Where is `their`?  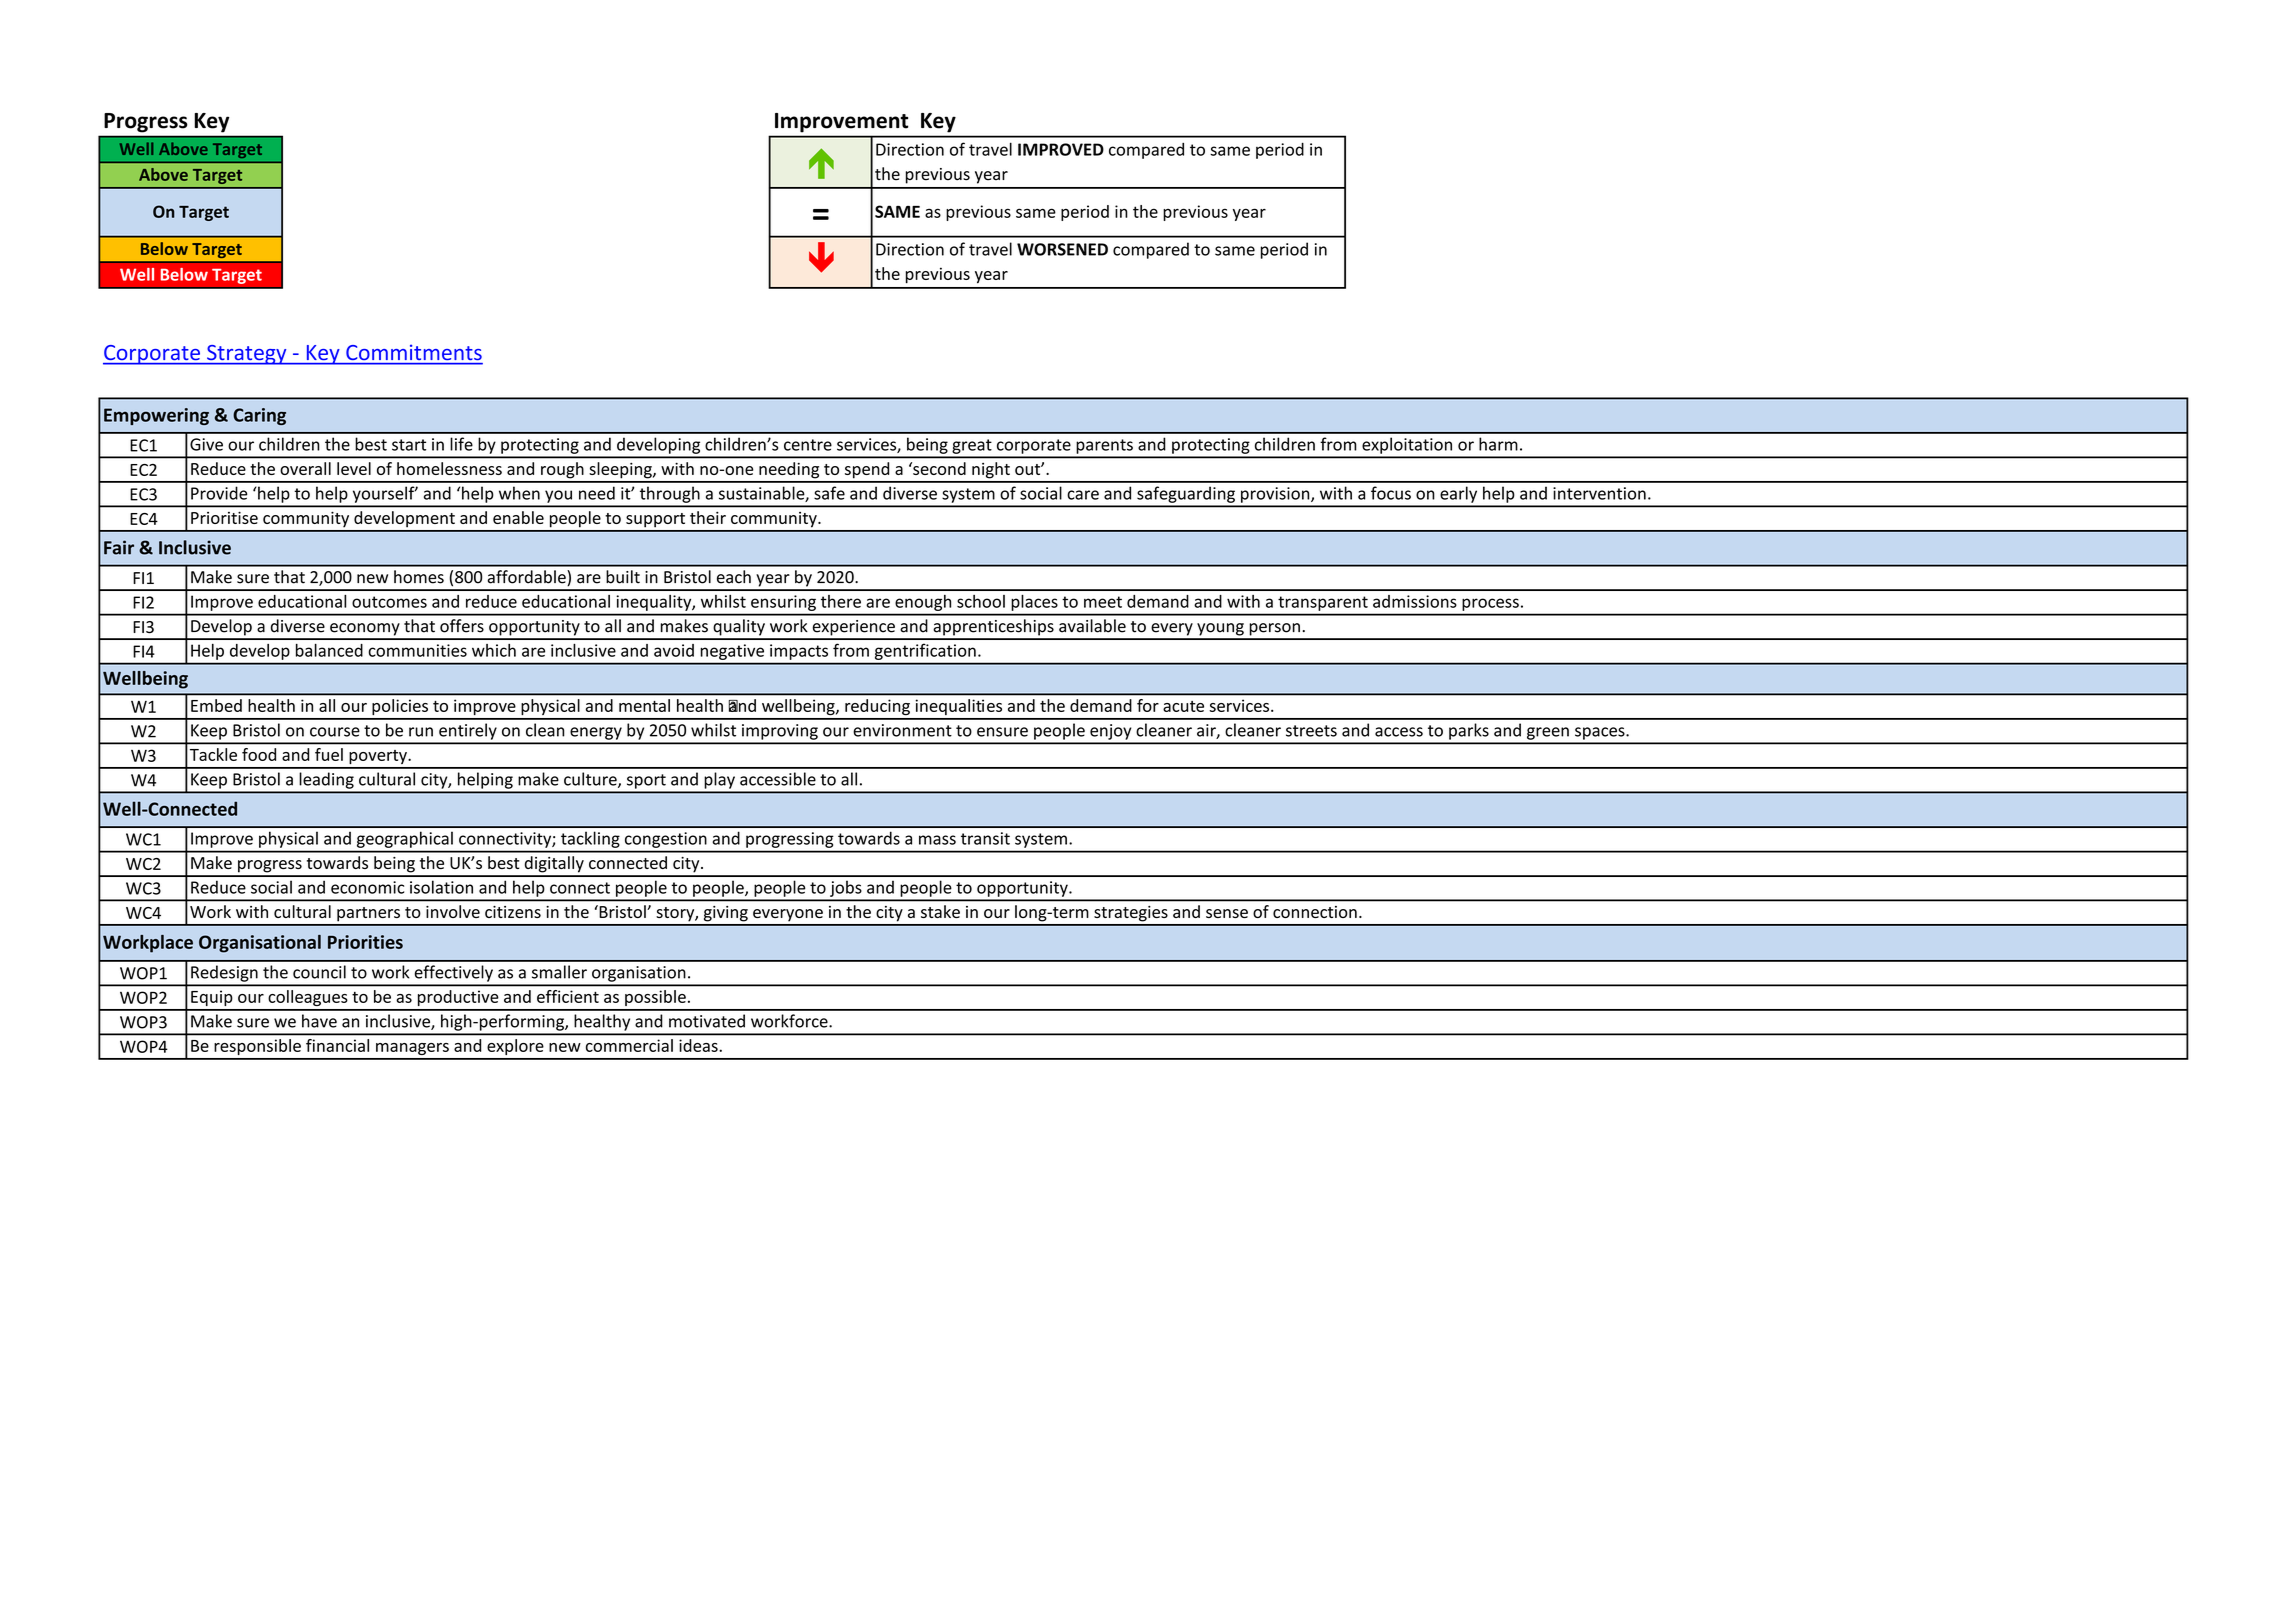
their is located at coordinates (708, 517).
